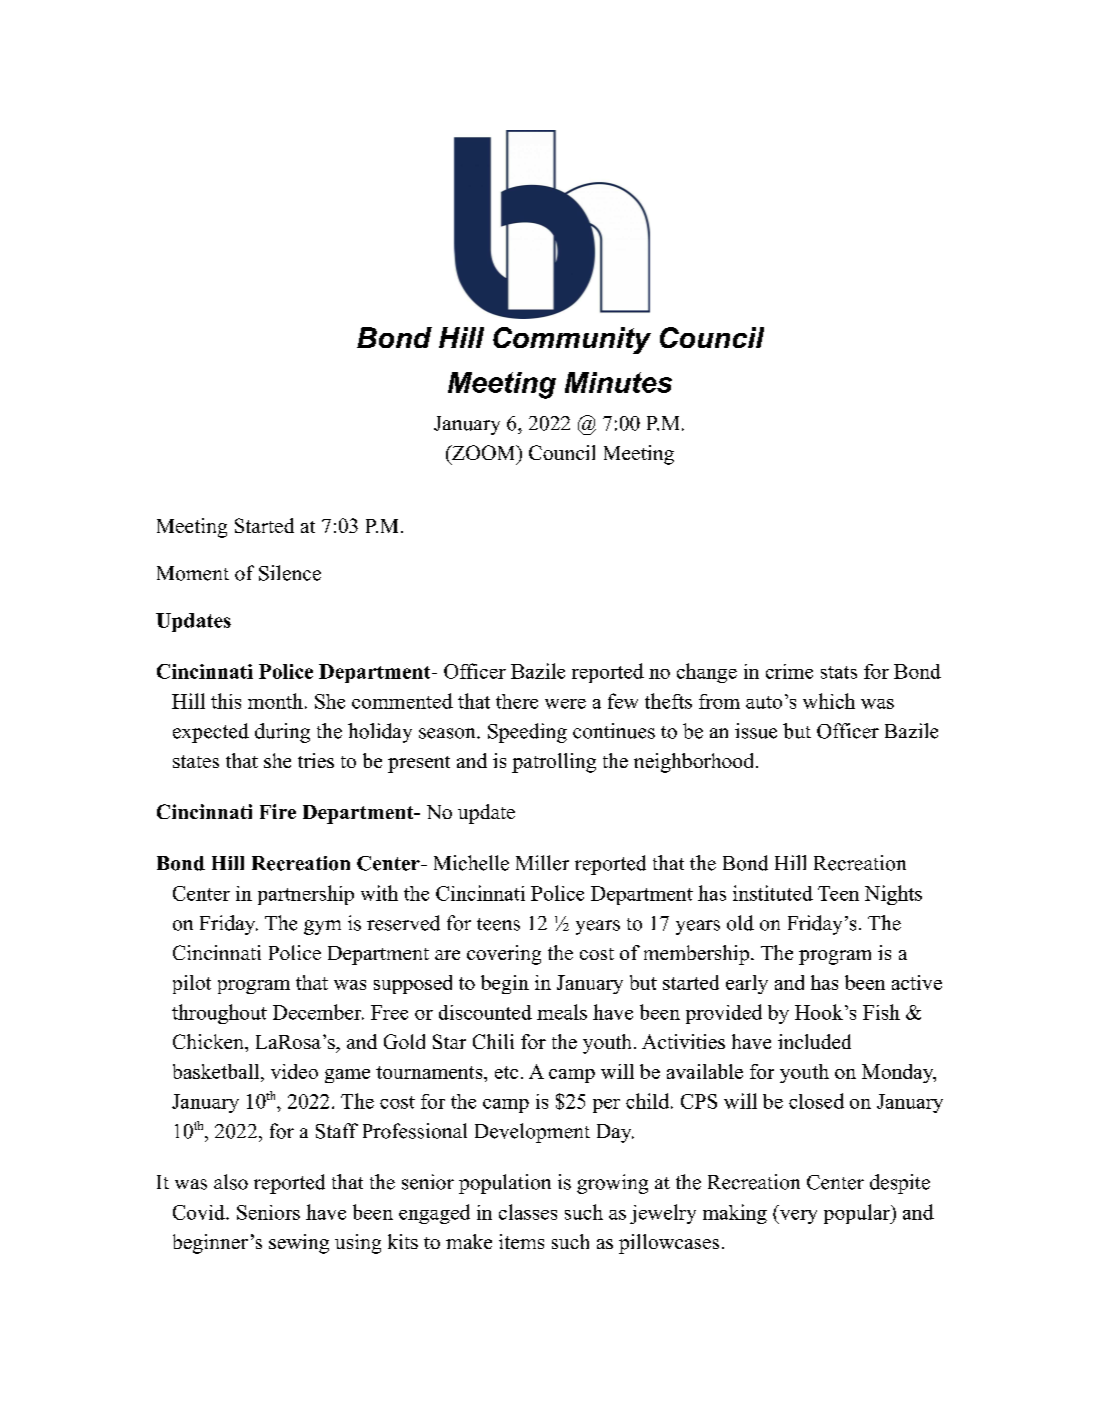 The height and width of the page is (1427, 1103). I want to click on sewing, so click(299, 1244).
